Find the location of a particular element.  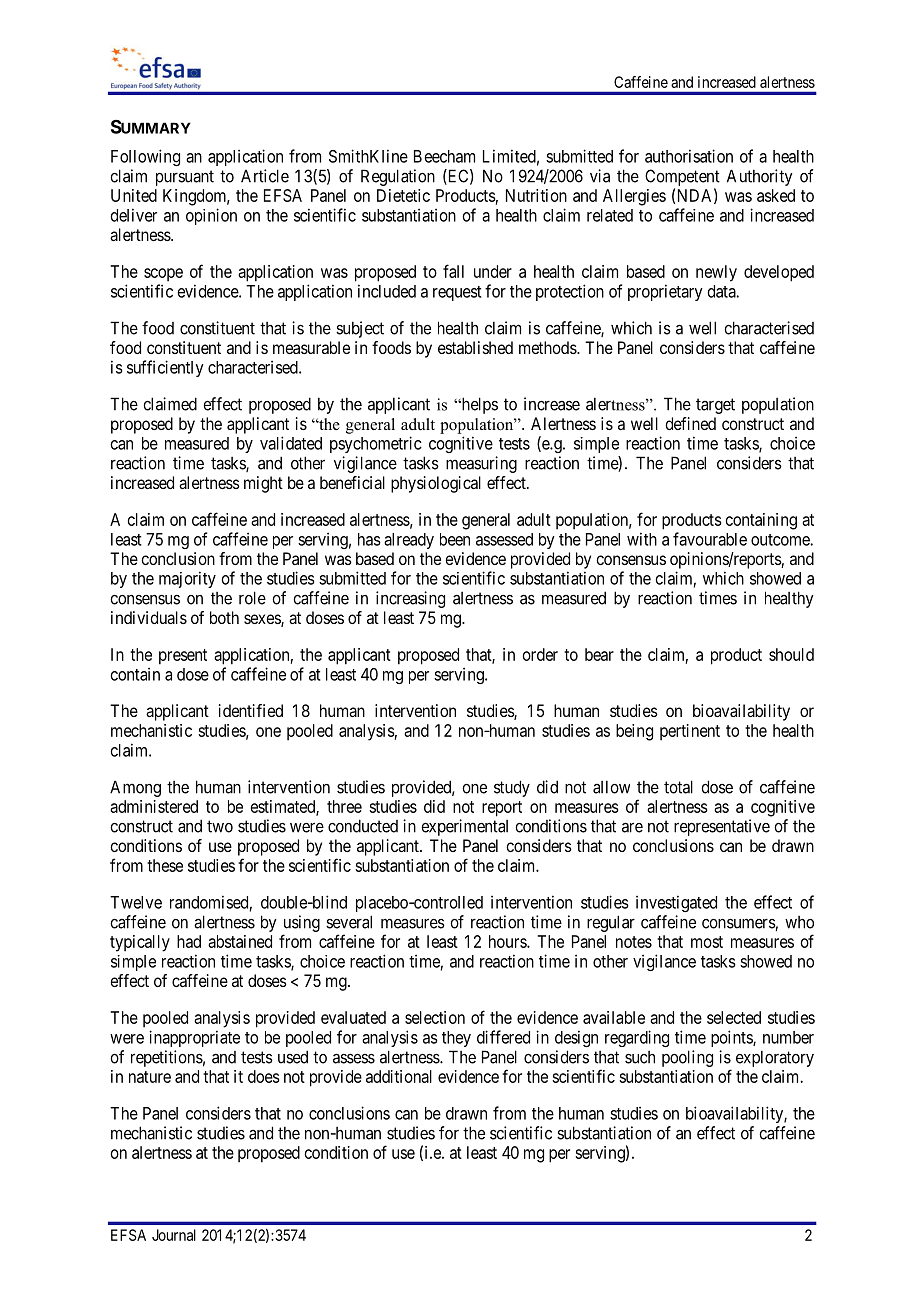

Journal is located at coordinates (174, 1235).
